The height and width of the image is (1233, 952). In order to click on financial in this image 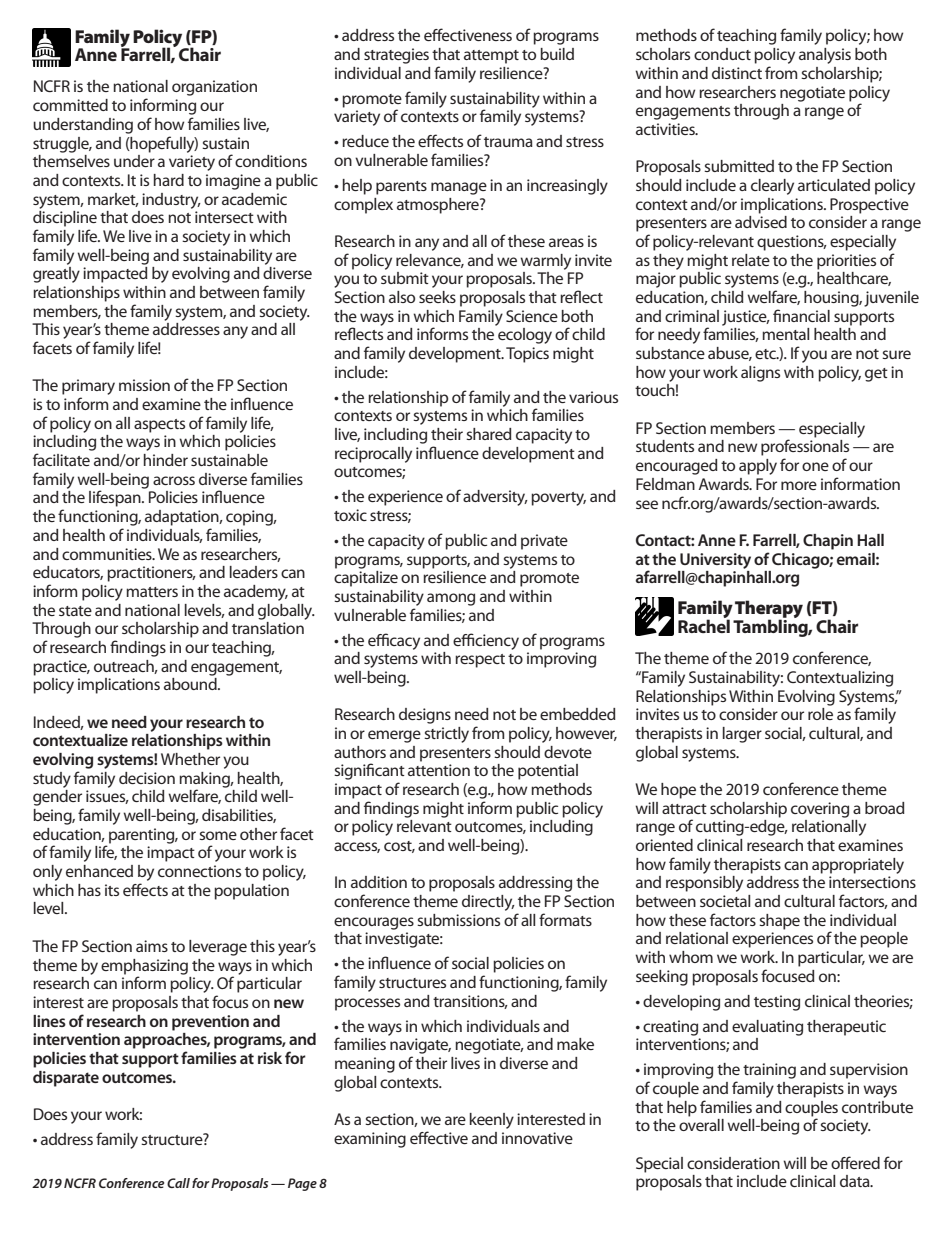, I will do `click(801, 315)`.
